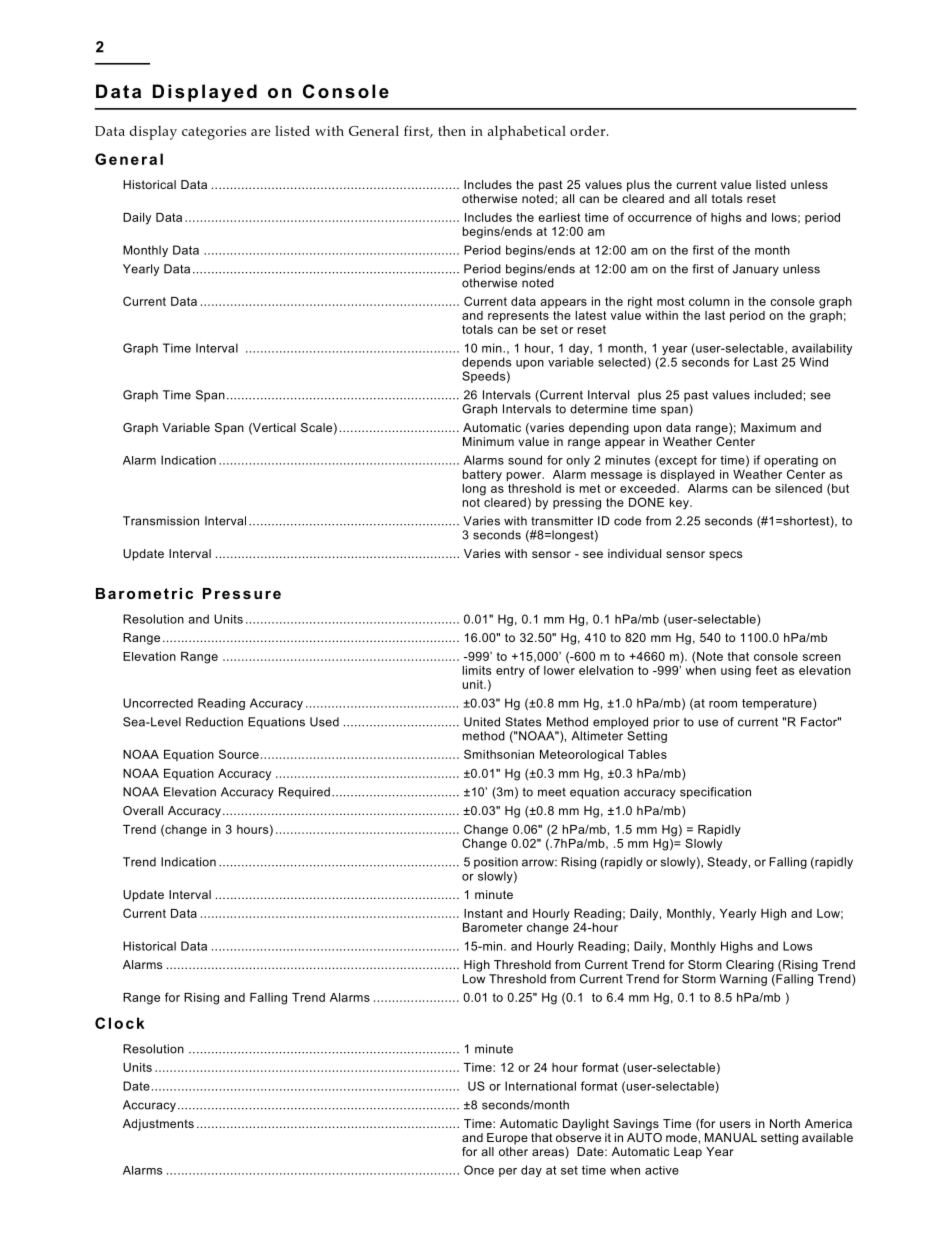  What do you see at coordinates (496, 863) in the screenshot?
I see `position` at bounding box center [496, 863].
